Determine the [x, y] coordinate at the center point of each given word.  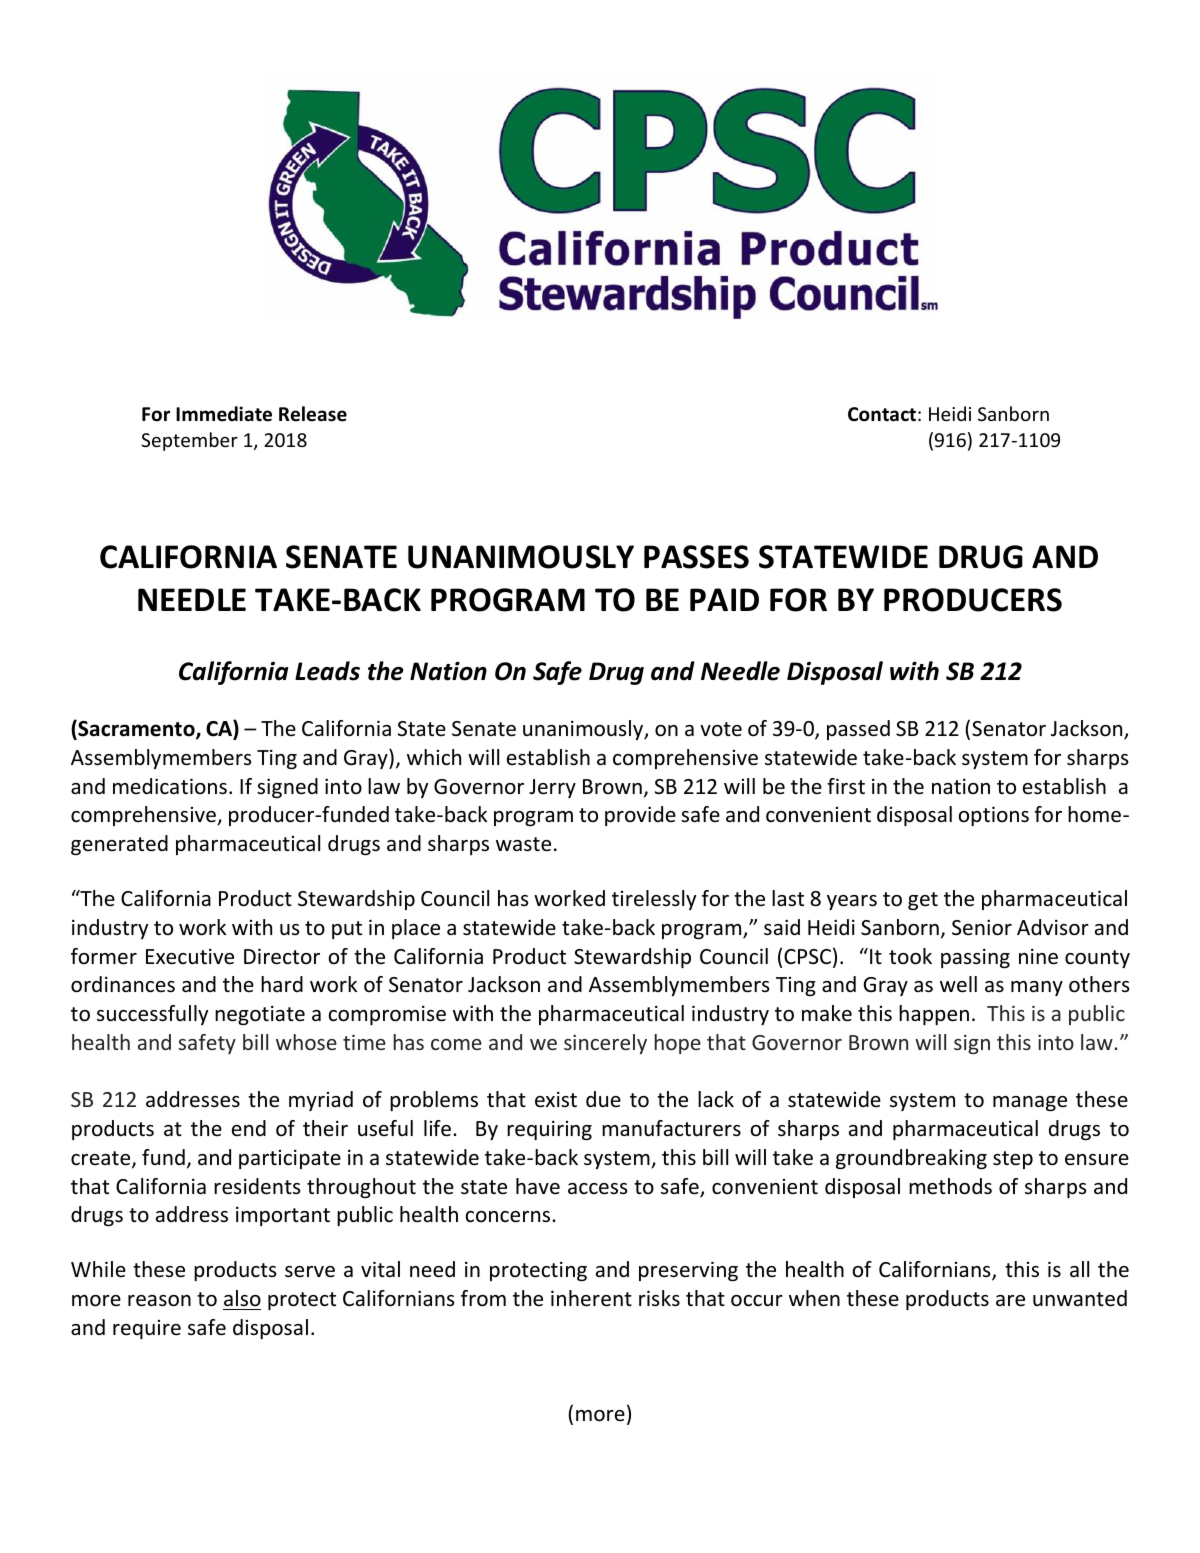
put [347, 930]
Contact [882, 414]
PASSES [696, 557]
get [923, 901]
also [242, 1298]
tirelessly [654, 900]
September [189, 441]
